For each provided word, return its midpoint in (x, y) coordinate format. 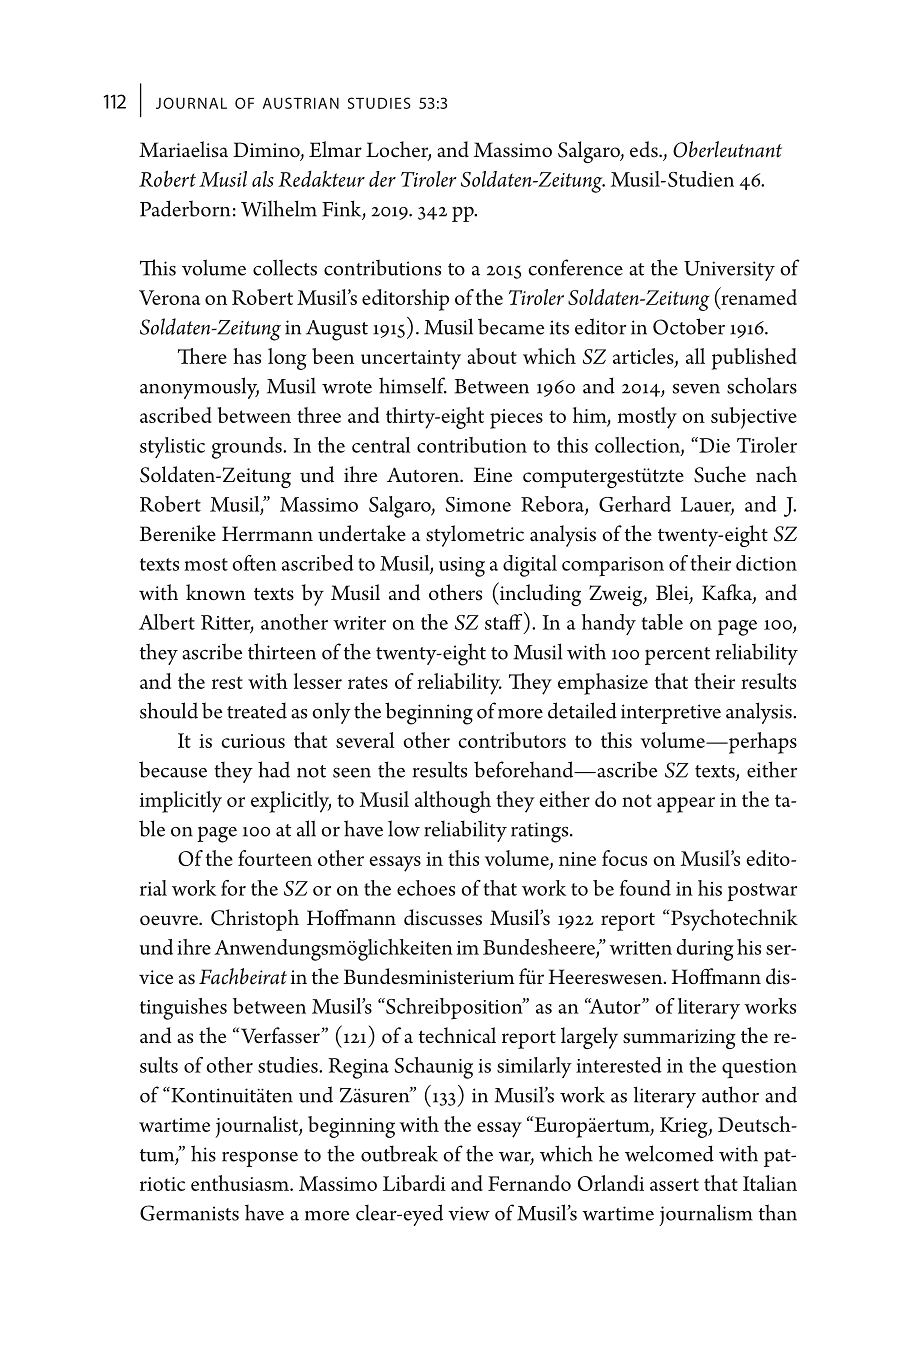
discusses (443, 917)
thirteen (282, 651)
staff (505, 621)
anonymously (199, 388)
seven (696, 389)
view (469, 1213)
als (263, 179)
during (705, 950)
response (260, 1159)
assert (674, 1184)
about (492, 356)
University (729, 271)
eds (645, 149)
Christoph (255, 920)
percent (677, 656)
